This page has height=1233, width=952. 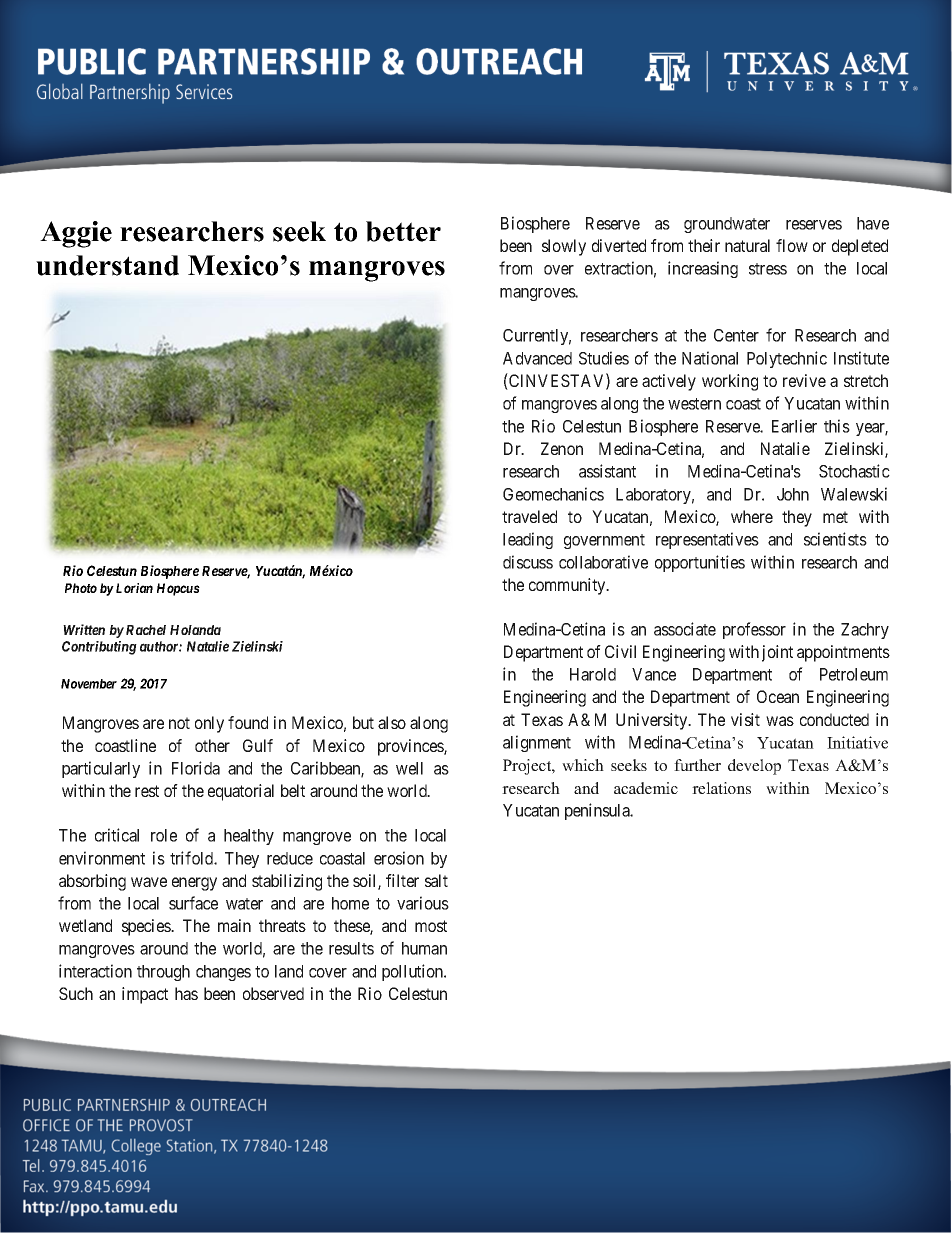 I want to click on was, so click(x=780, y=721).
